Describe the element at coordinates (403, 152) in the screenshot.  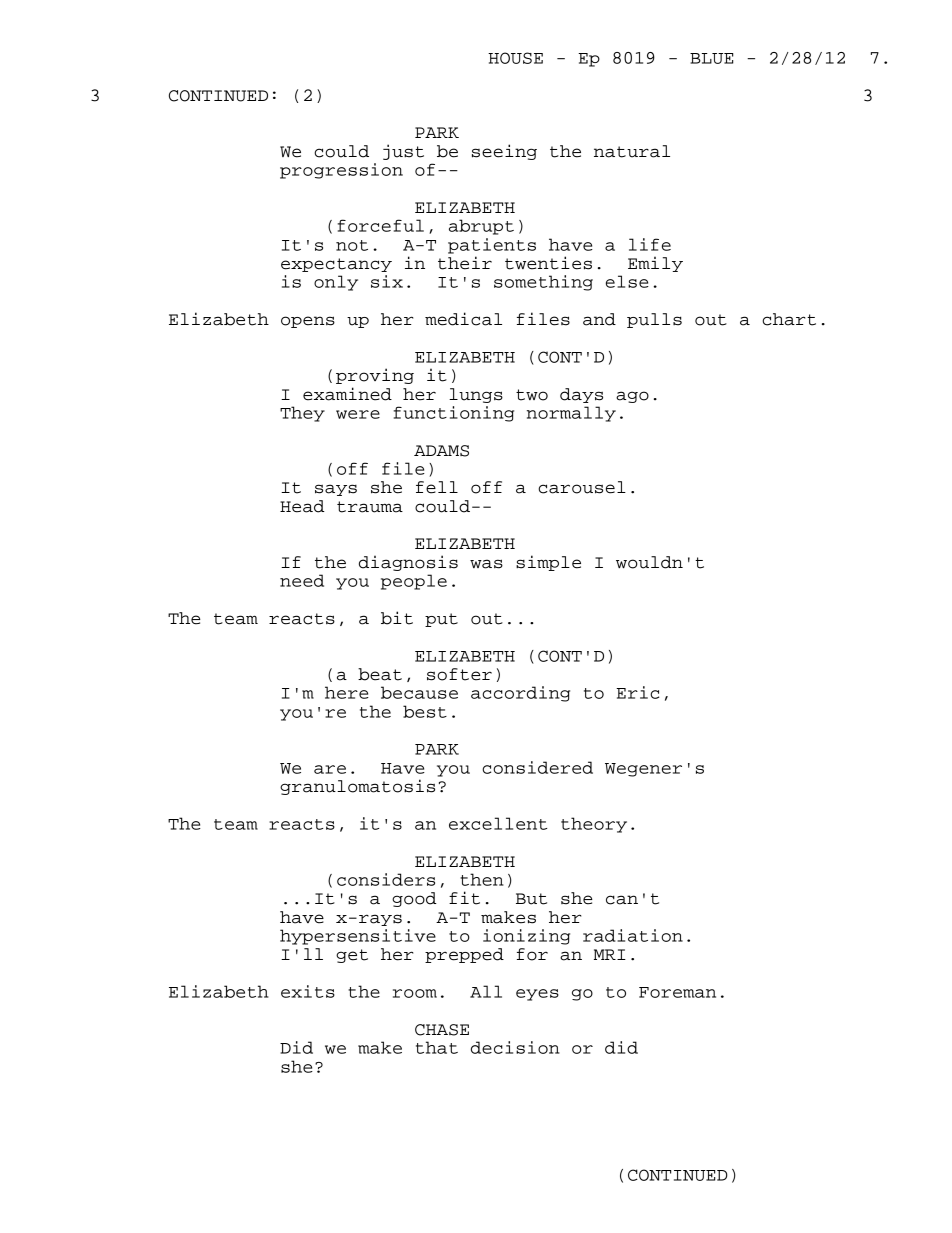
I see `just` at that location.
